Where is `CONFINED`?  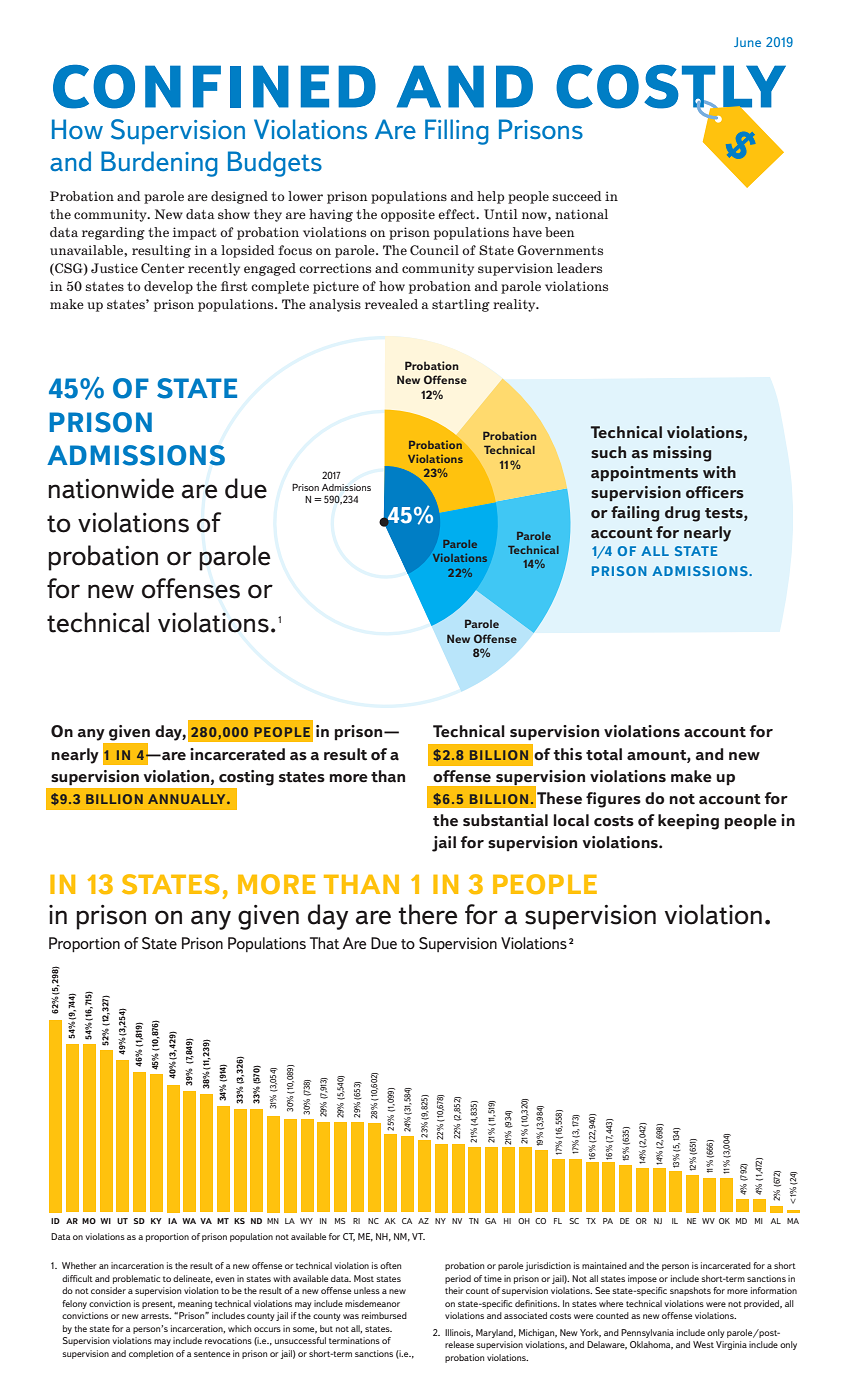
CONFINED is located at coordinates (214, 87).
